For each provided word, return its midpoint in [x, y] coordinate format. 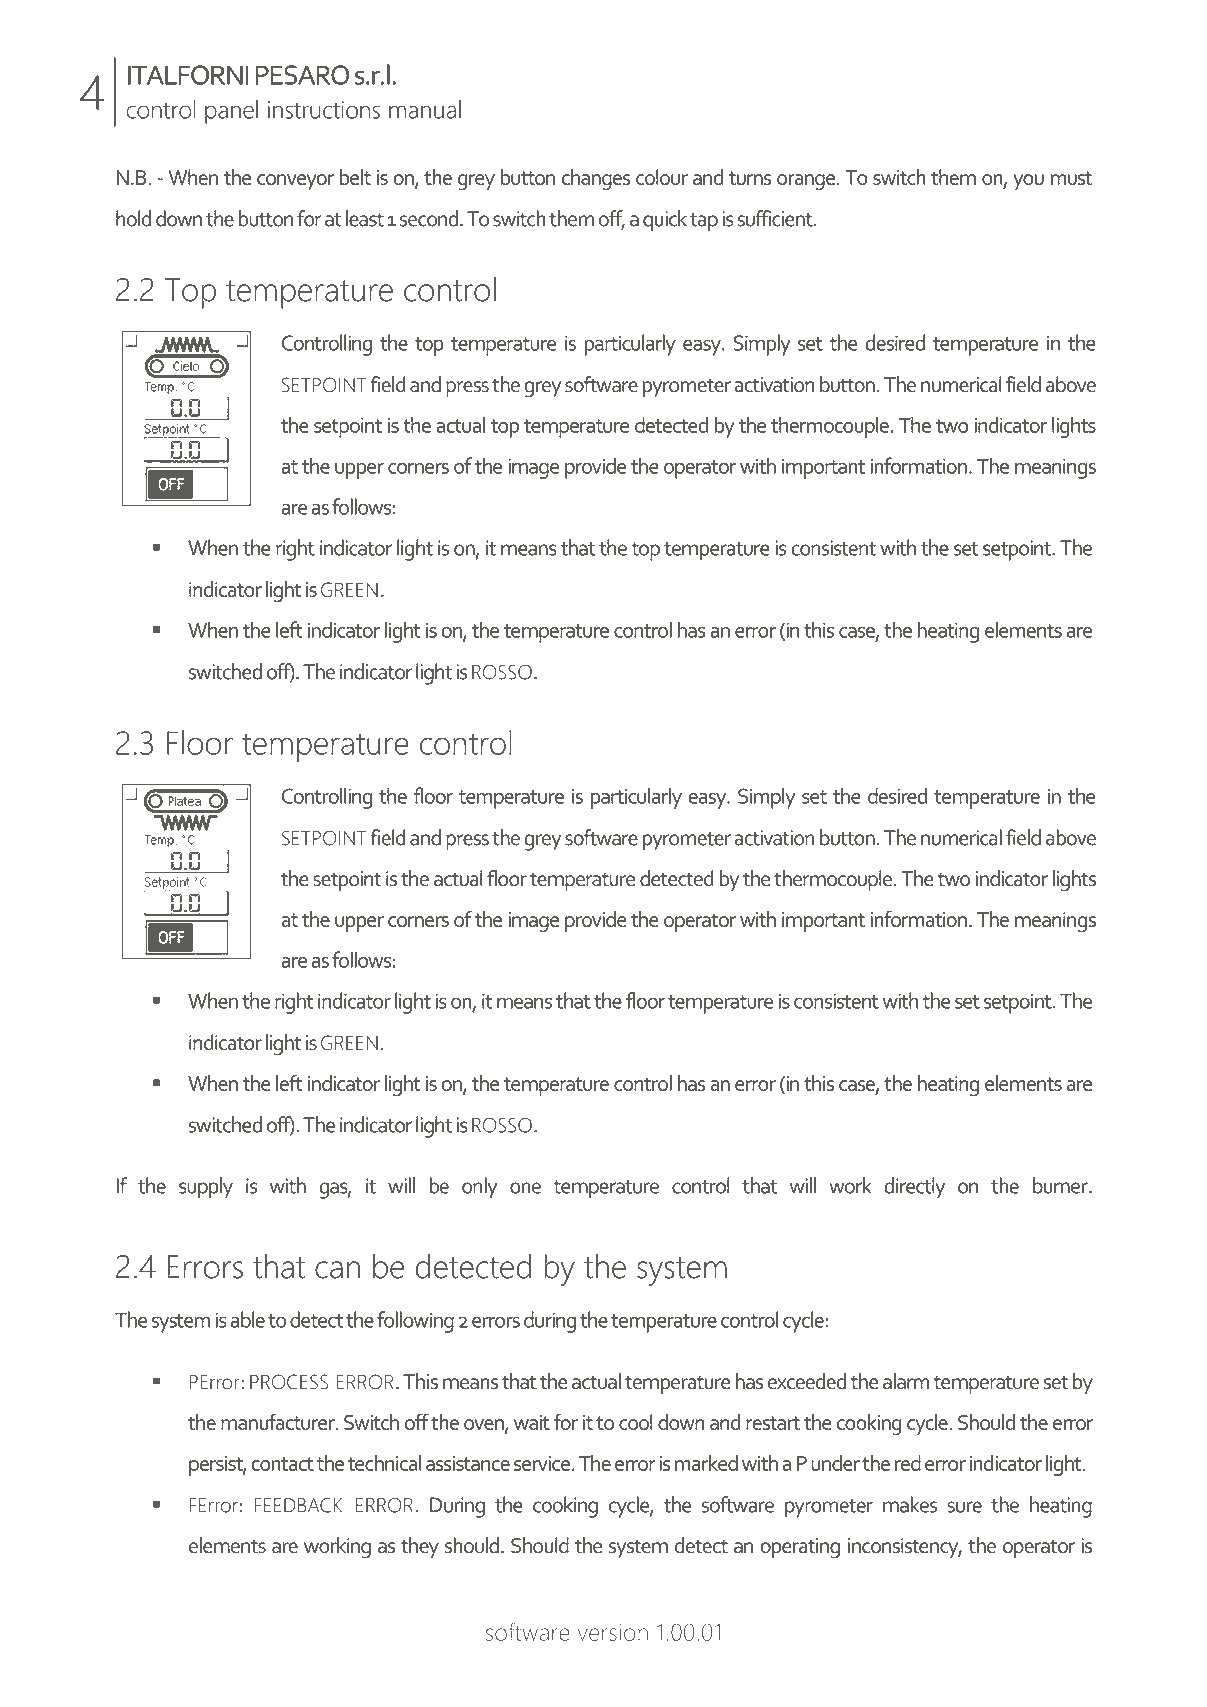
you [1028, 182]
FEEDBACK [298, 1505]
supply [206, 1188]
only [480, 1188]
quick [665, 221]
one [525, 1188]
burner [1061, 1185]
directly [914, 1188]
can [337, 1270]
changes [596, 180]
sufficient [776, 218]
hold [133, 218]
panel [231, 112]
